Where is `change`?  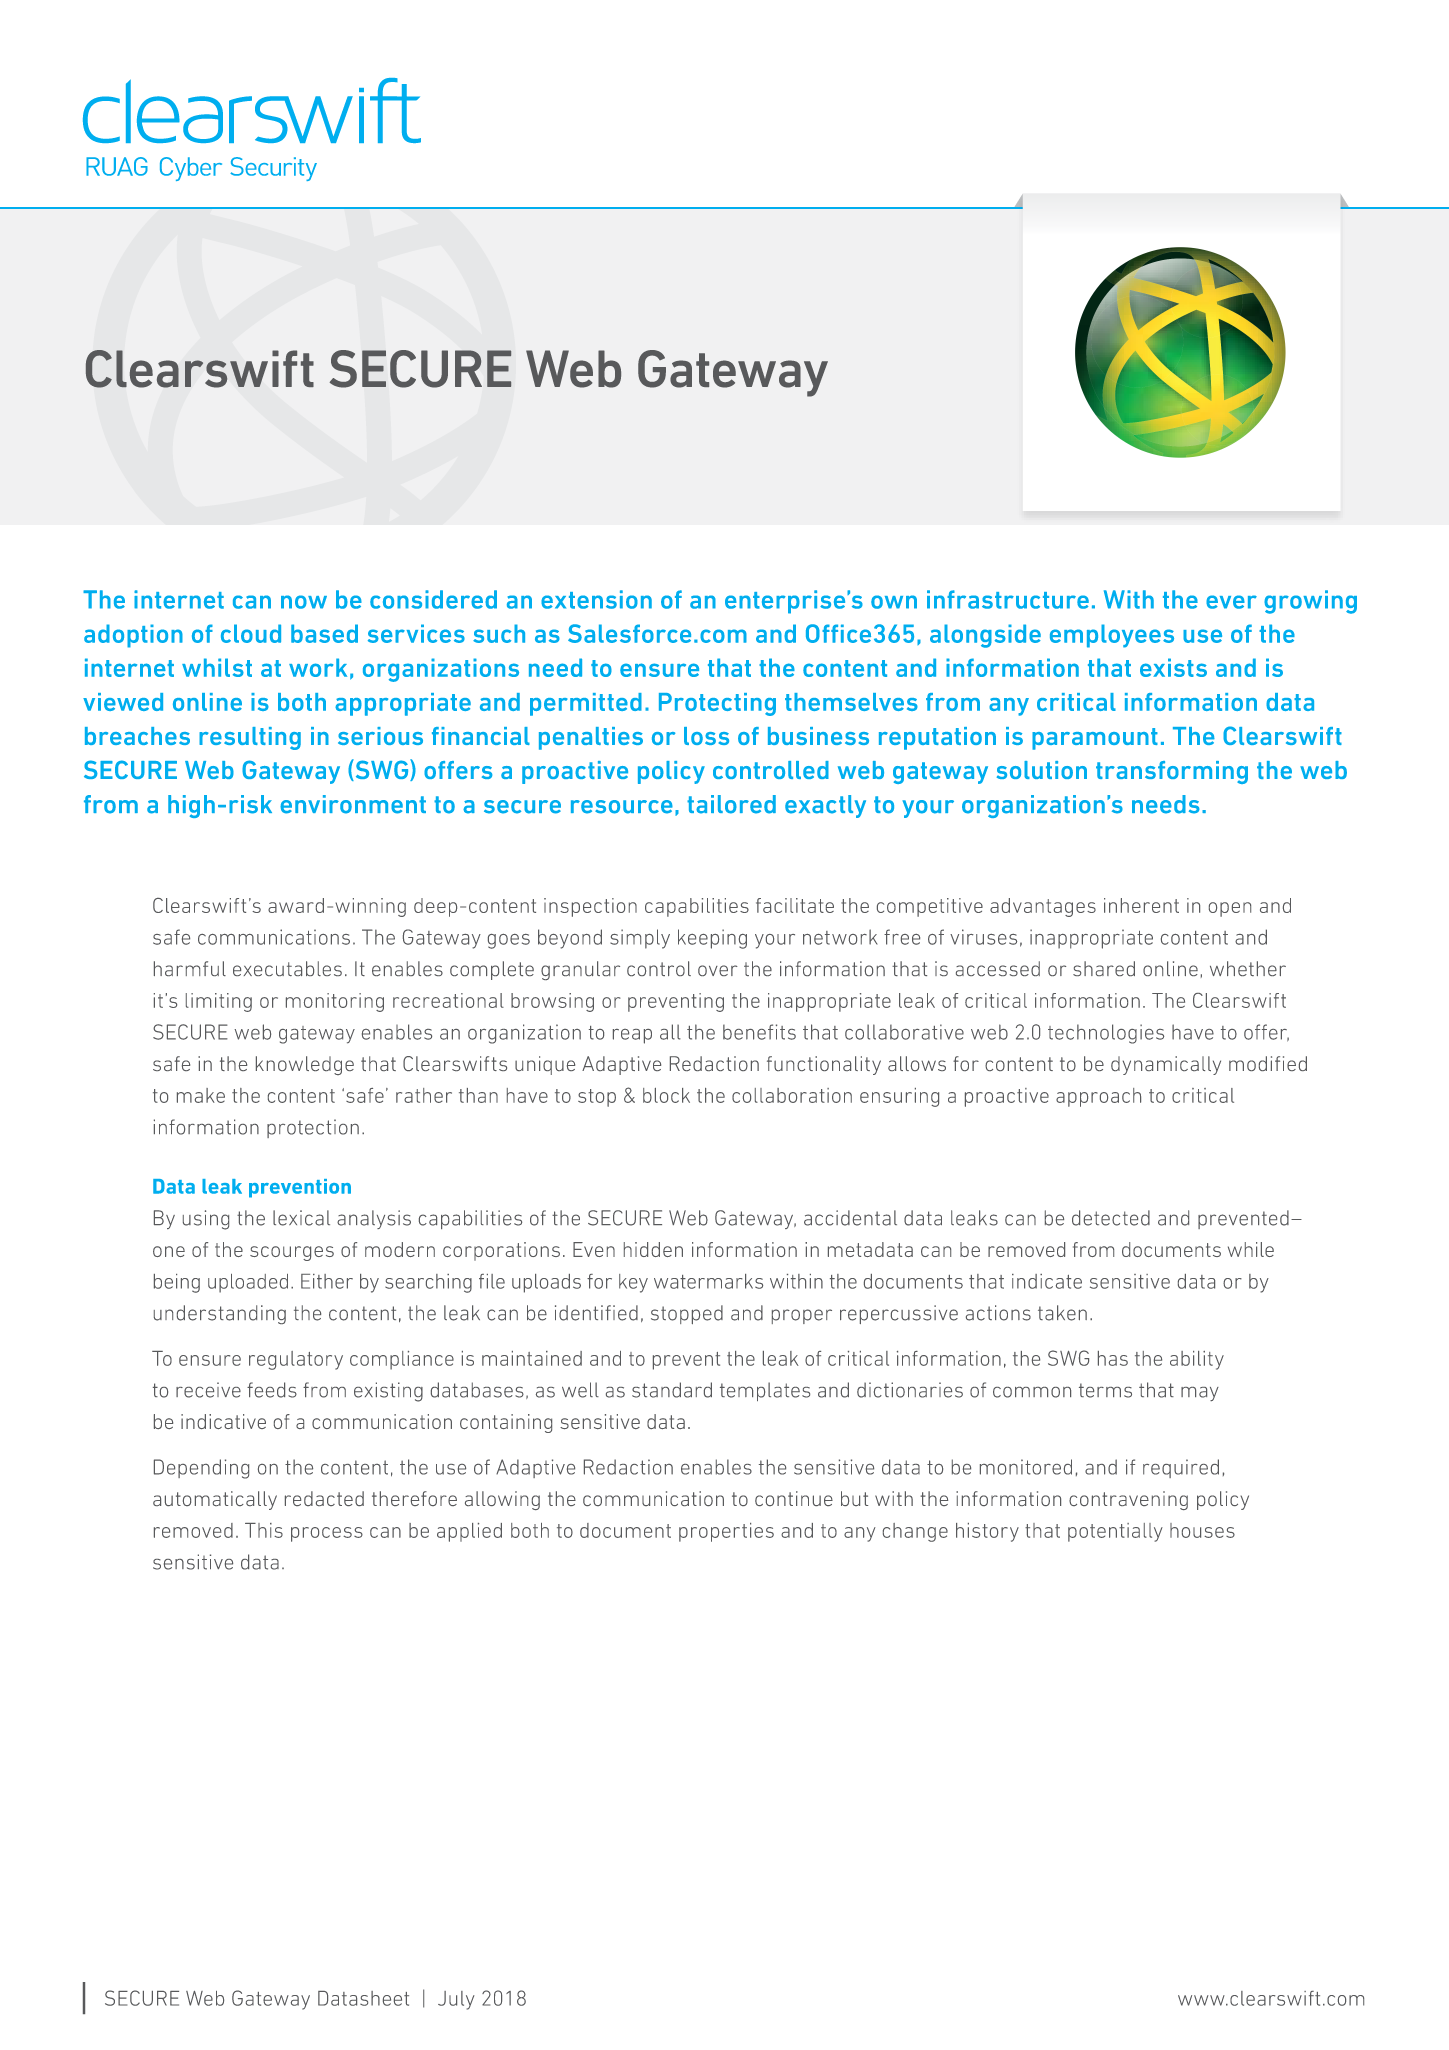 change is located at coordinates (915, 1532).
